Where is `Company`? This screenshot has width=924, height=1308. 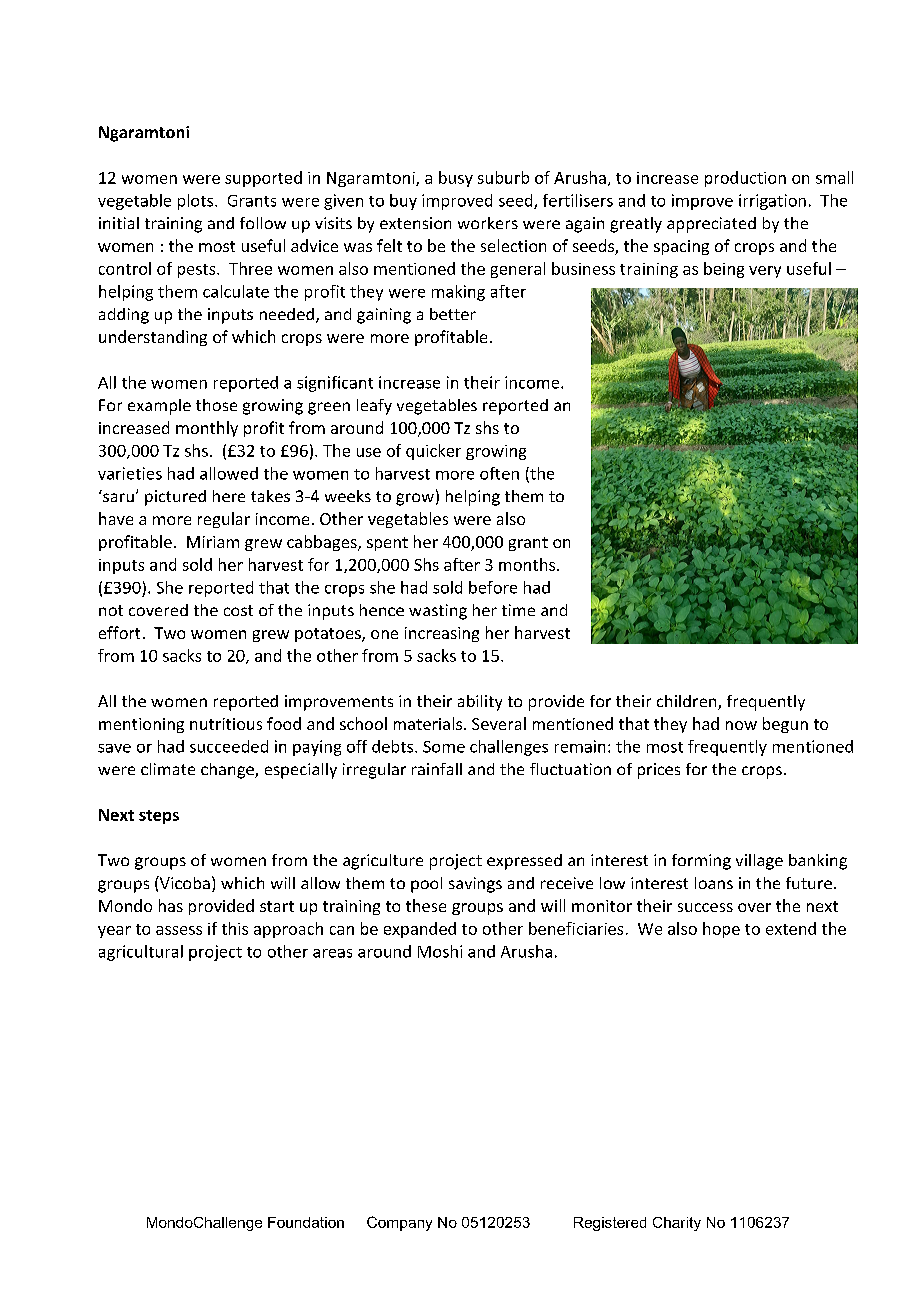
Company is located at coordinates (399, 1223).
